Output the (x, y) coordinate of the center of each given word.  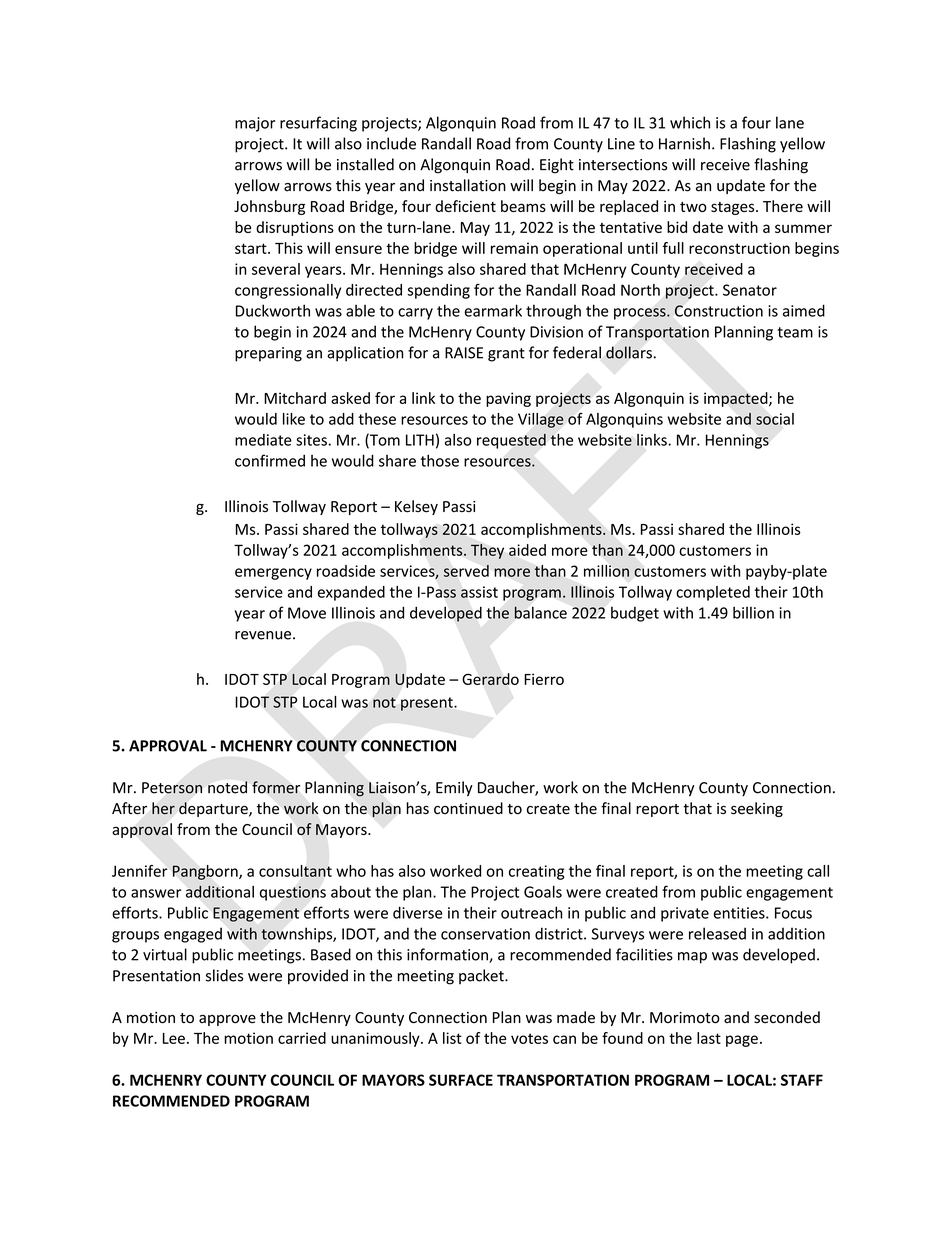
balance (540, 612)
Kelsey (416, 507)
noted (227, 787)
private (685, 914)
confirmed (270, 460)
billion (753, 612)
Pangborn (206, 872)
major (255, 124)
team (795, 332)
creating (537, 872)
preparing (268, 354)
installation (468, 185)
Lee (174, 1038)
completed (713, 593)
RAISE (464, 353)
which (690, 122)
